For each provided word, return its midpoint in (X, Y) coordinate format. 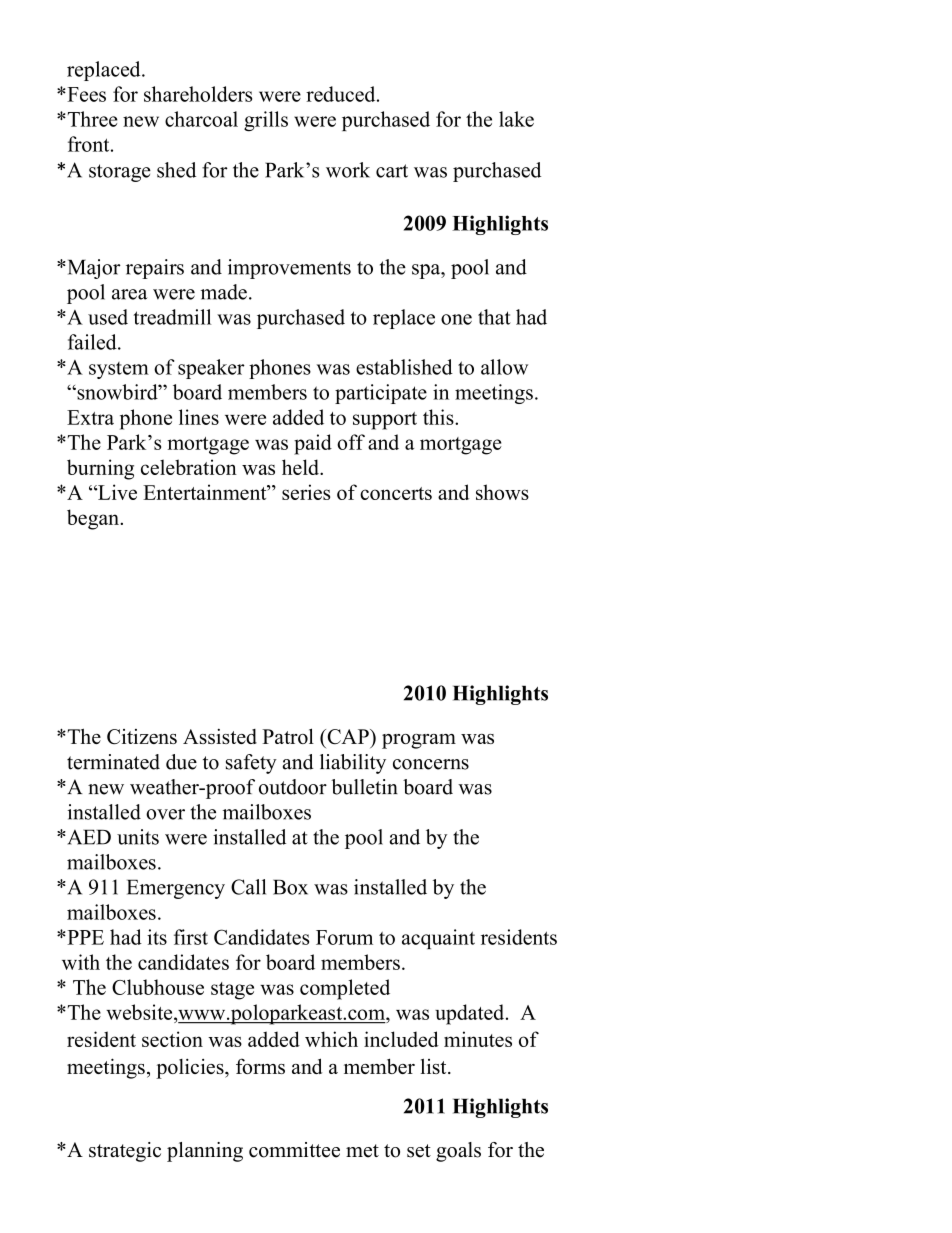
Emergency (176, 889)
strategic (125, 1152)
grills (266, 121)
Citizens (142, 736)
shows (502, 492)
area (130, 294)
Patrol (288, 736)
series (306, 492)
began (94, 519)
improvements (289, 269)
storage (120, 173)
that (494, 317)
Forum (344, 937)
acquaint (438, 939)
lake (516, 119)
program (419, 741)
